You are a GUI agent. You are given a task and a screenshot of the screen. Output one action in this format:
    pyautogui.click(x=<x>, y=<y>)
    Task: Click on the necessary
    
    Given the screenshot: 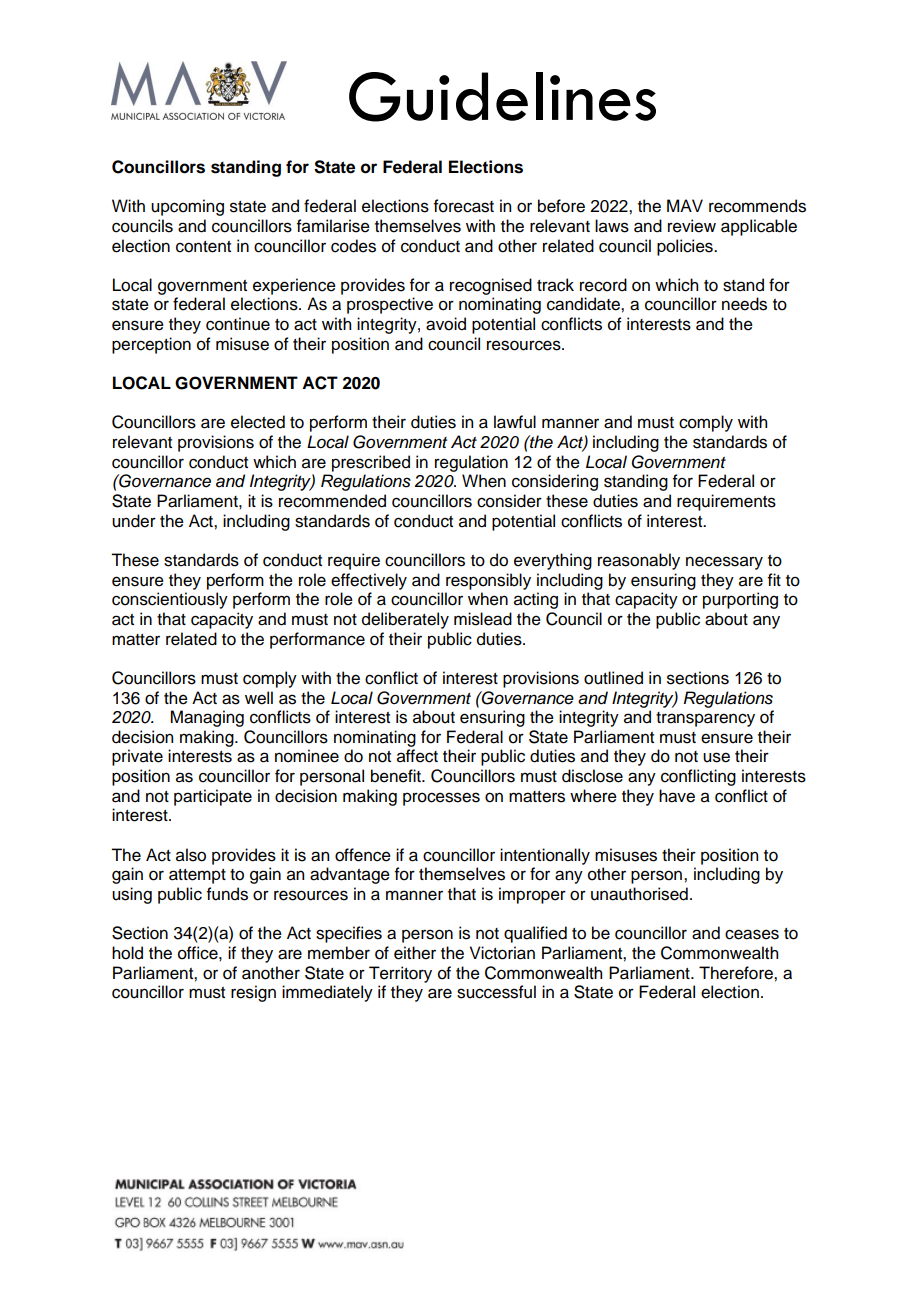 What is the action you would take?
    pyautogui.click(x=724, y=563)
